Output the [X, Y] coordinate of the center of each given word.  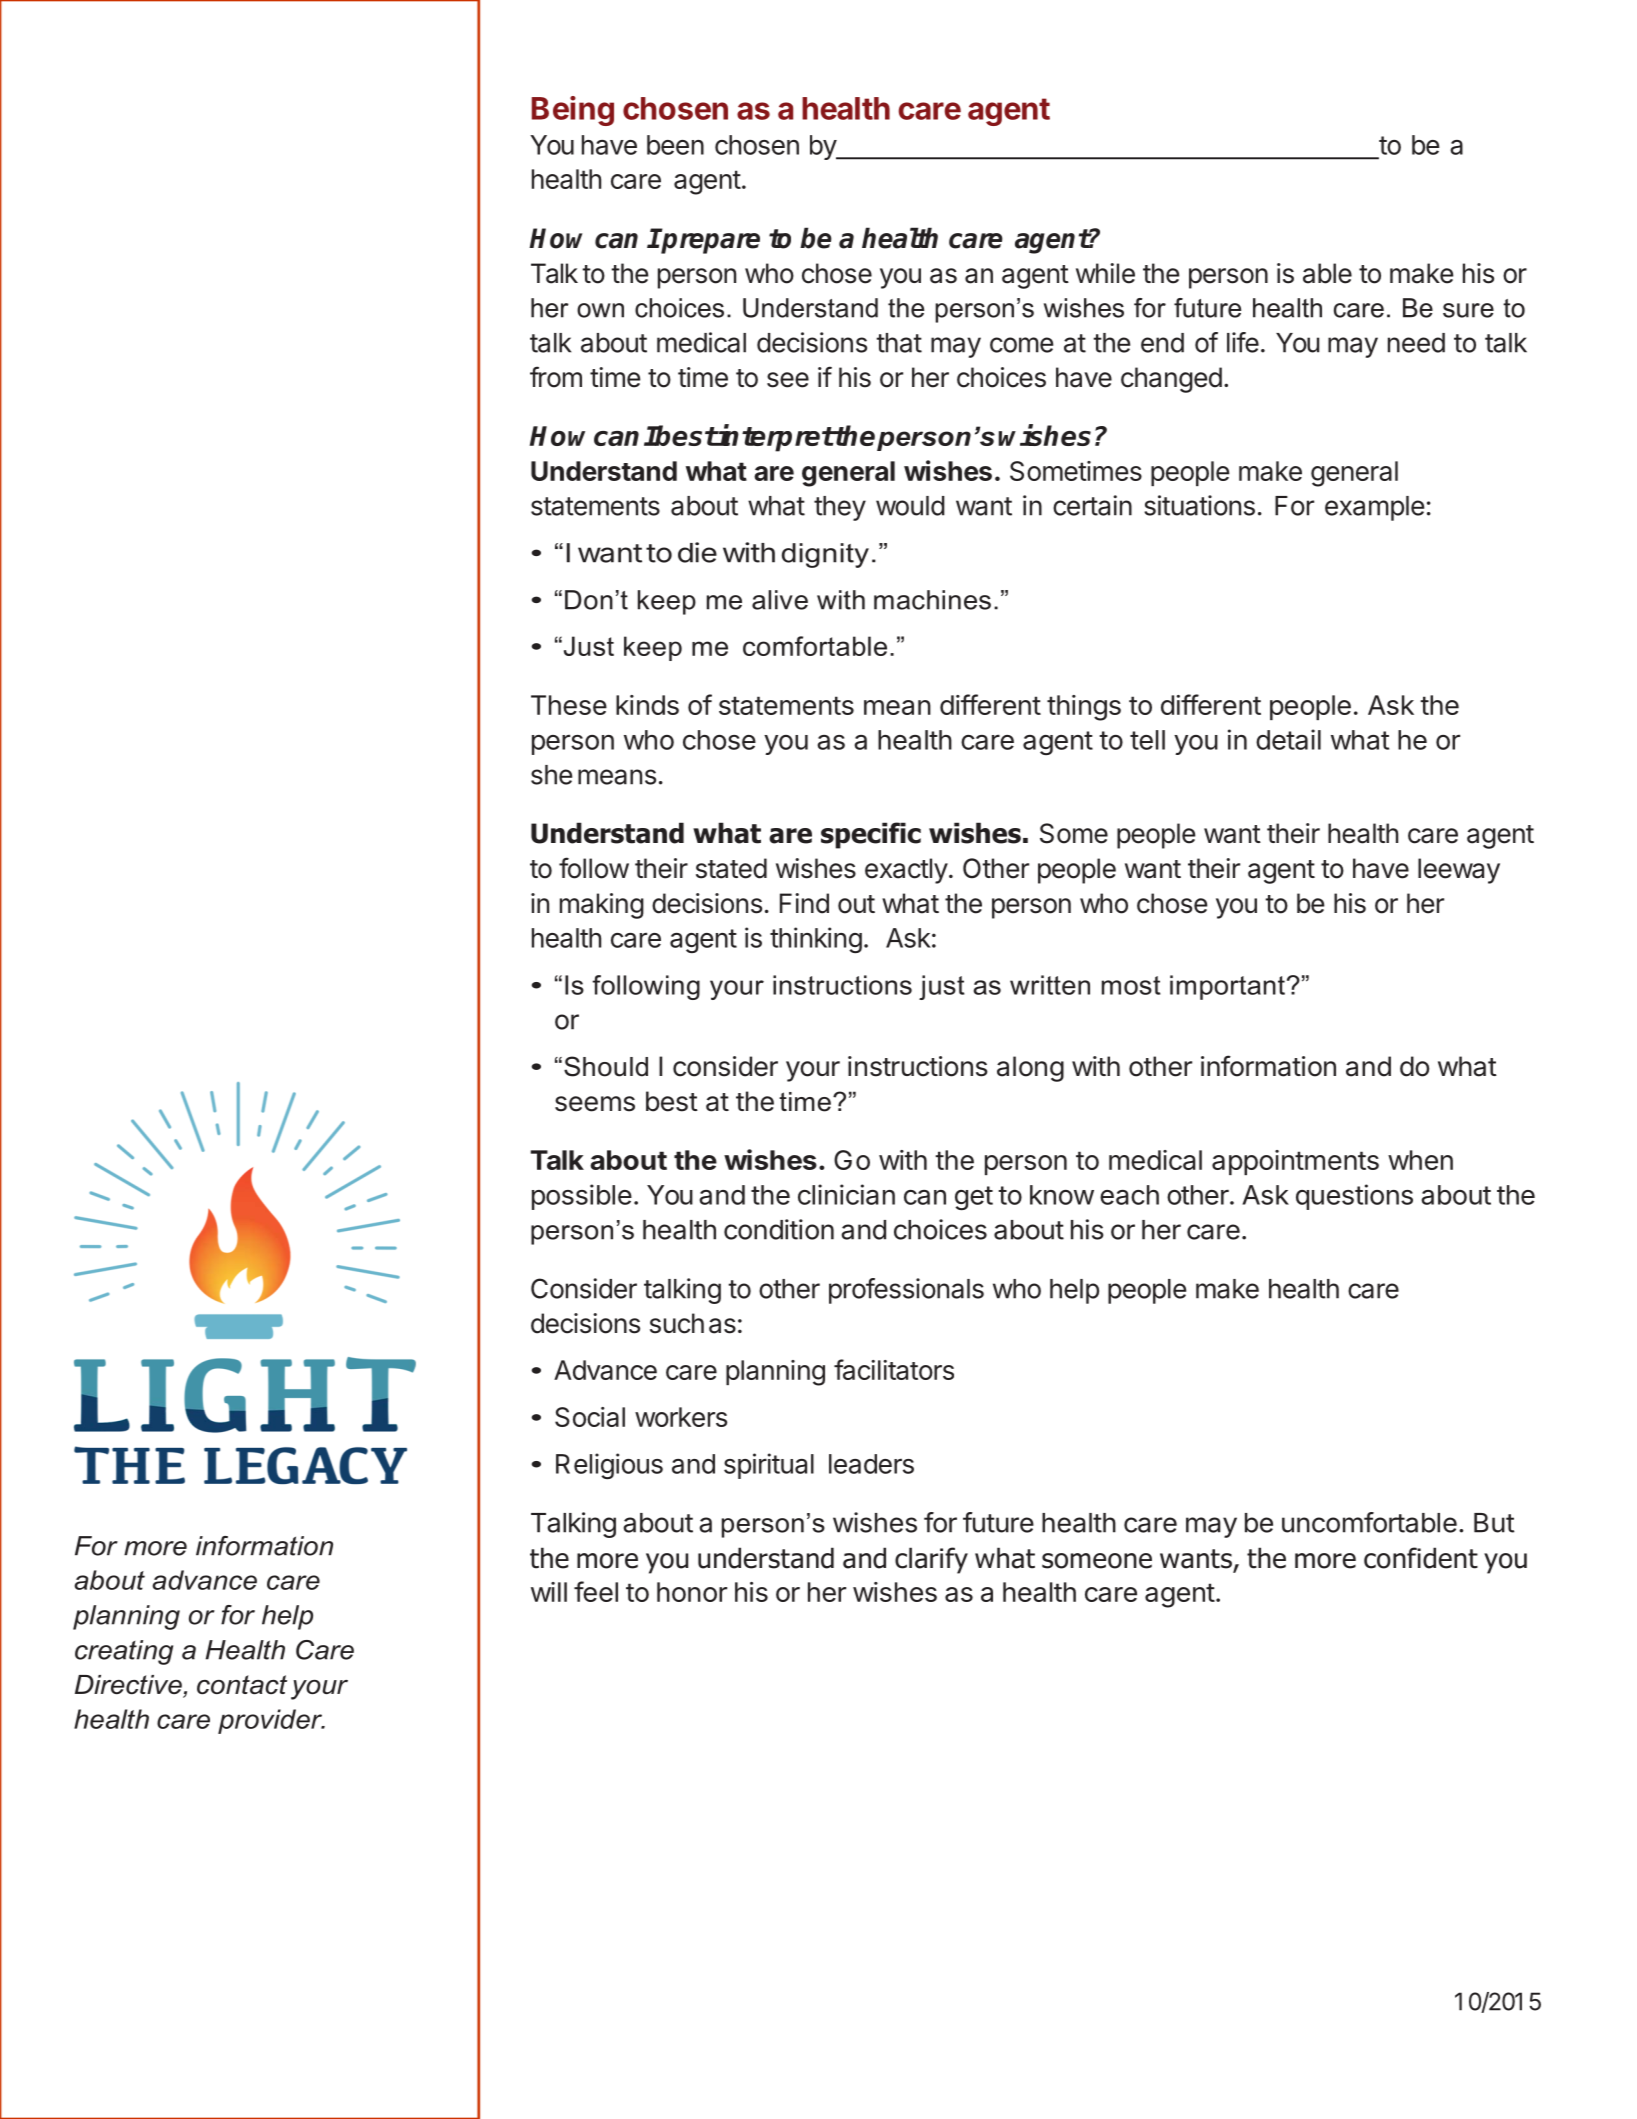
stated [731, 868]
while [1105, 273]
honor [692, 1592]
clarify [931, 1560]
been [675, 145]
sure [1468, 310]
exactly [906, 871]
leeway [1459, 871]
